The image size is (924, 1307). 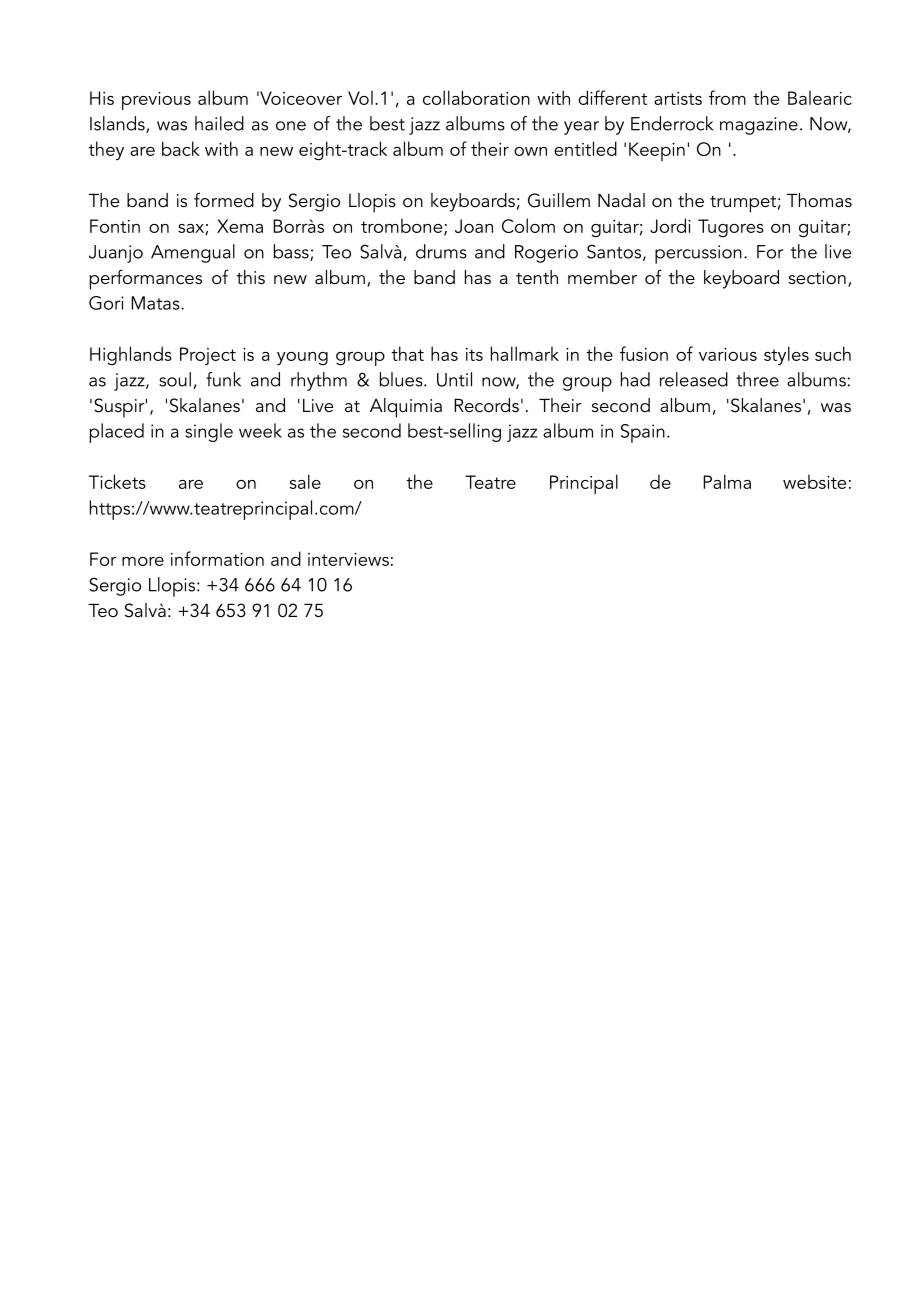 What do you see at coordinates (348, 559) in the screenshot?
I see `interviews` at bounding box center [348, 559].
